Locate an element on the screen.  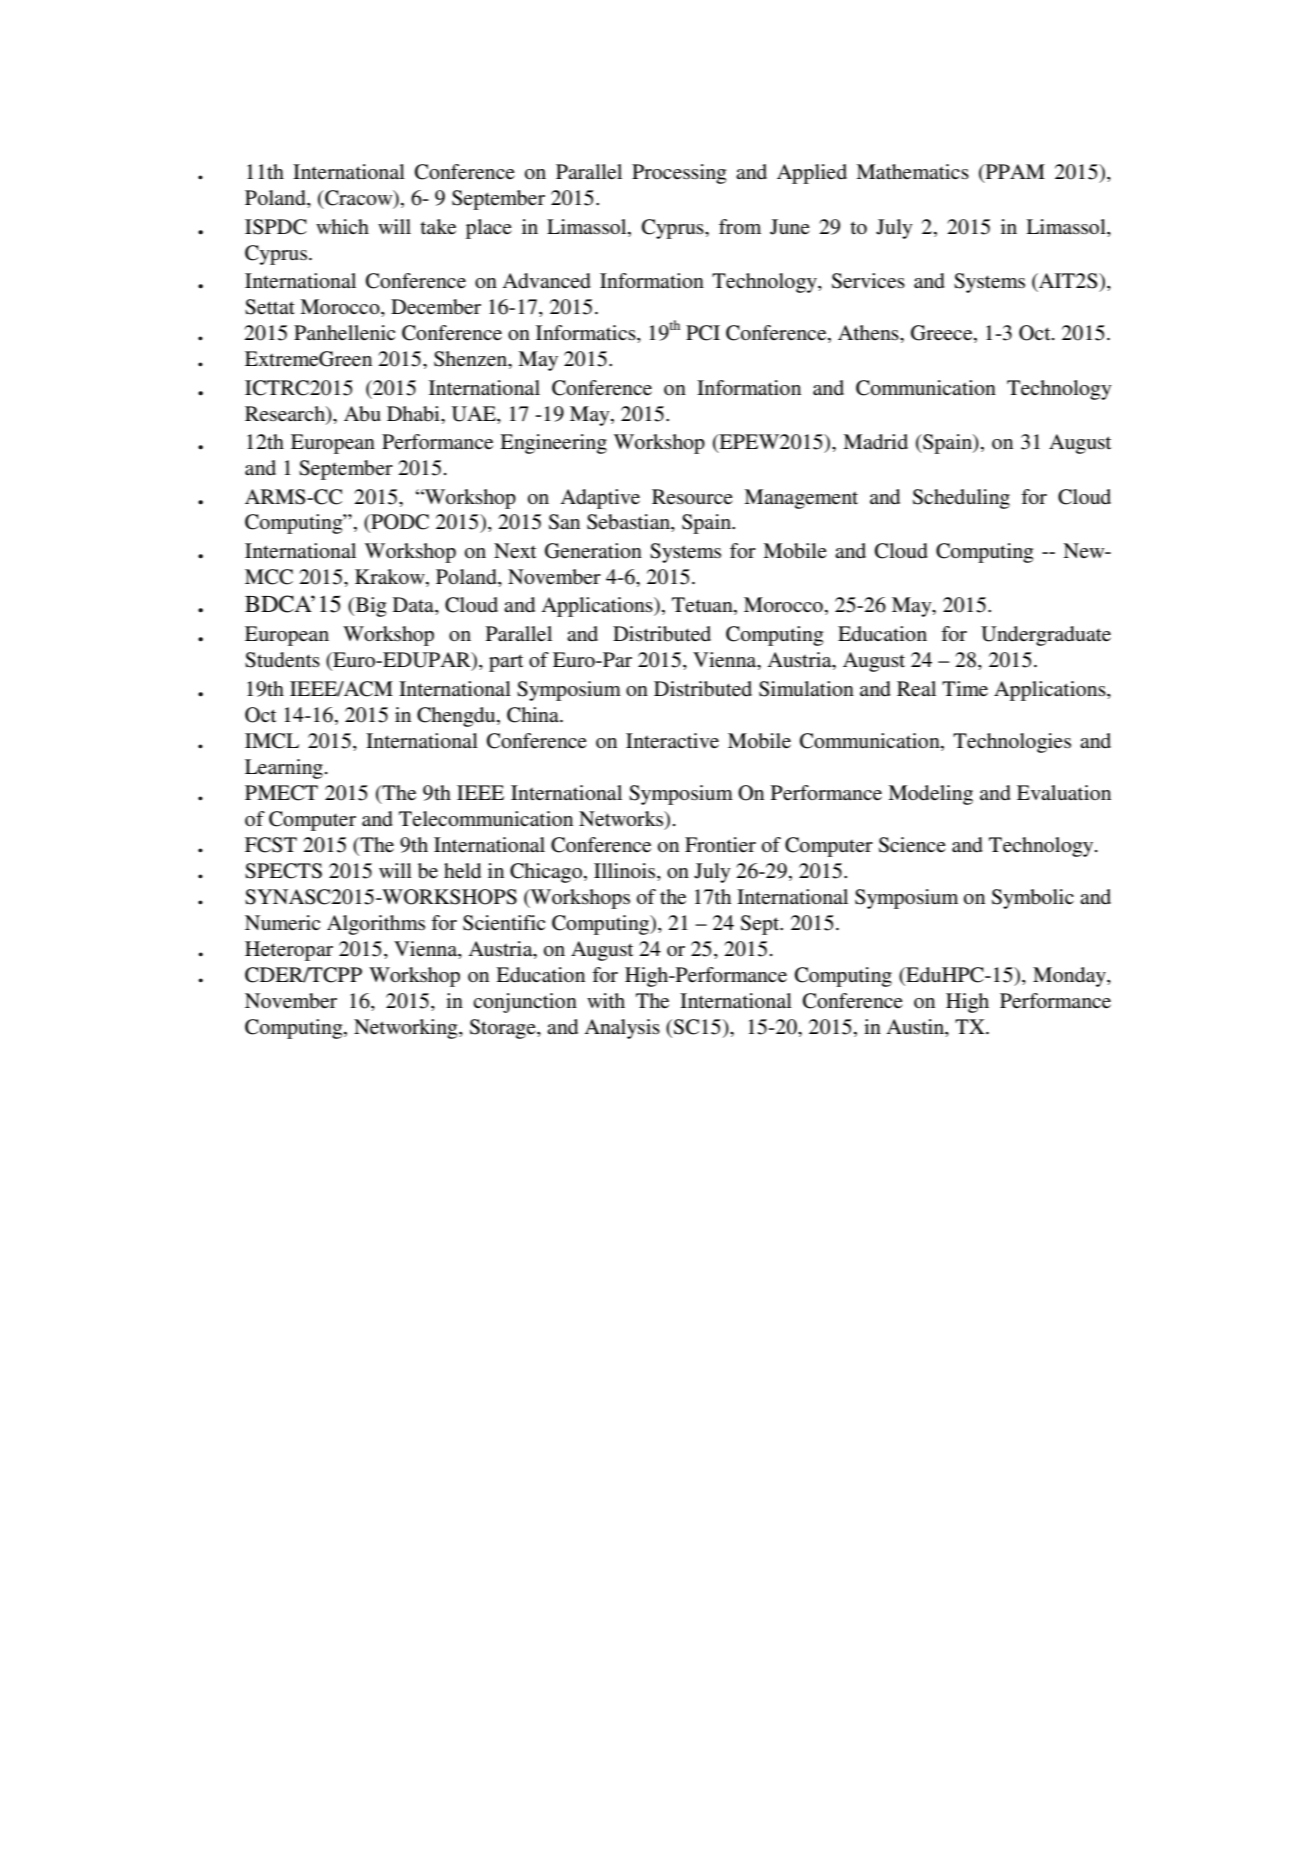
with is located at coordinates (606, 1000).
